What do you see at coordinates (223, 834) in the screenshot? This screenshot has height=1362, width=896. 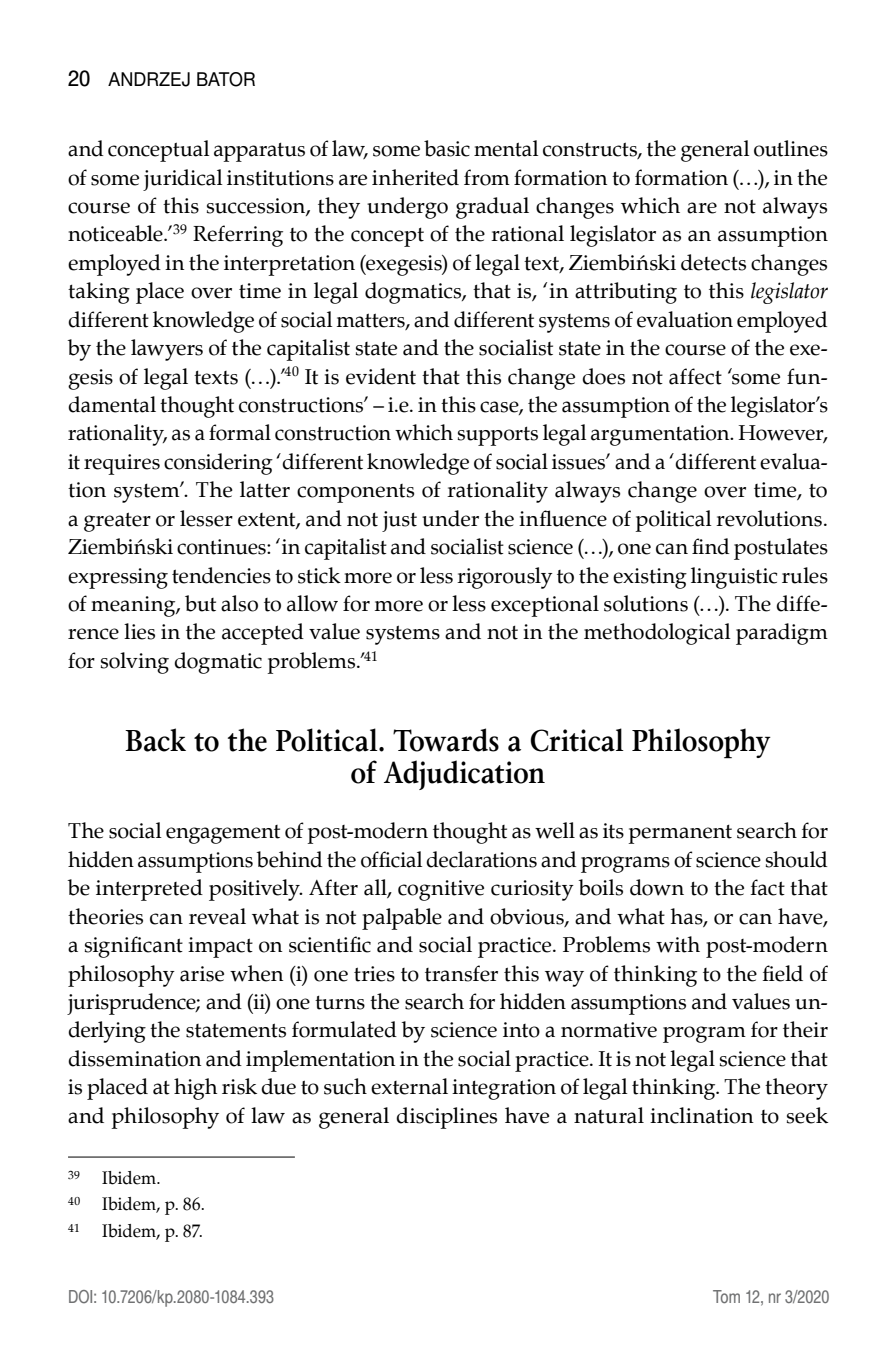 I see `engagement` at bounding box center [223, 834].
